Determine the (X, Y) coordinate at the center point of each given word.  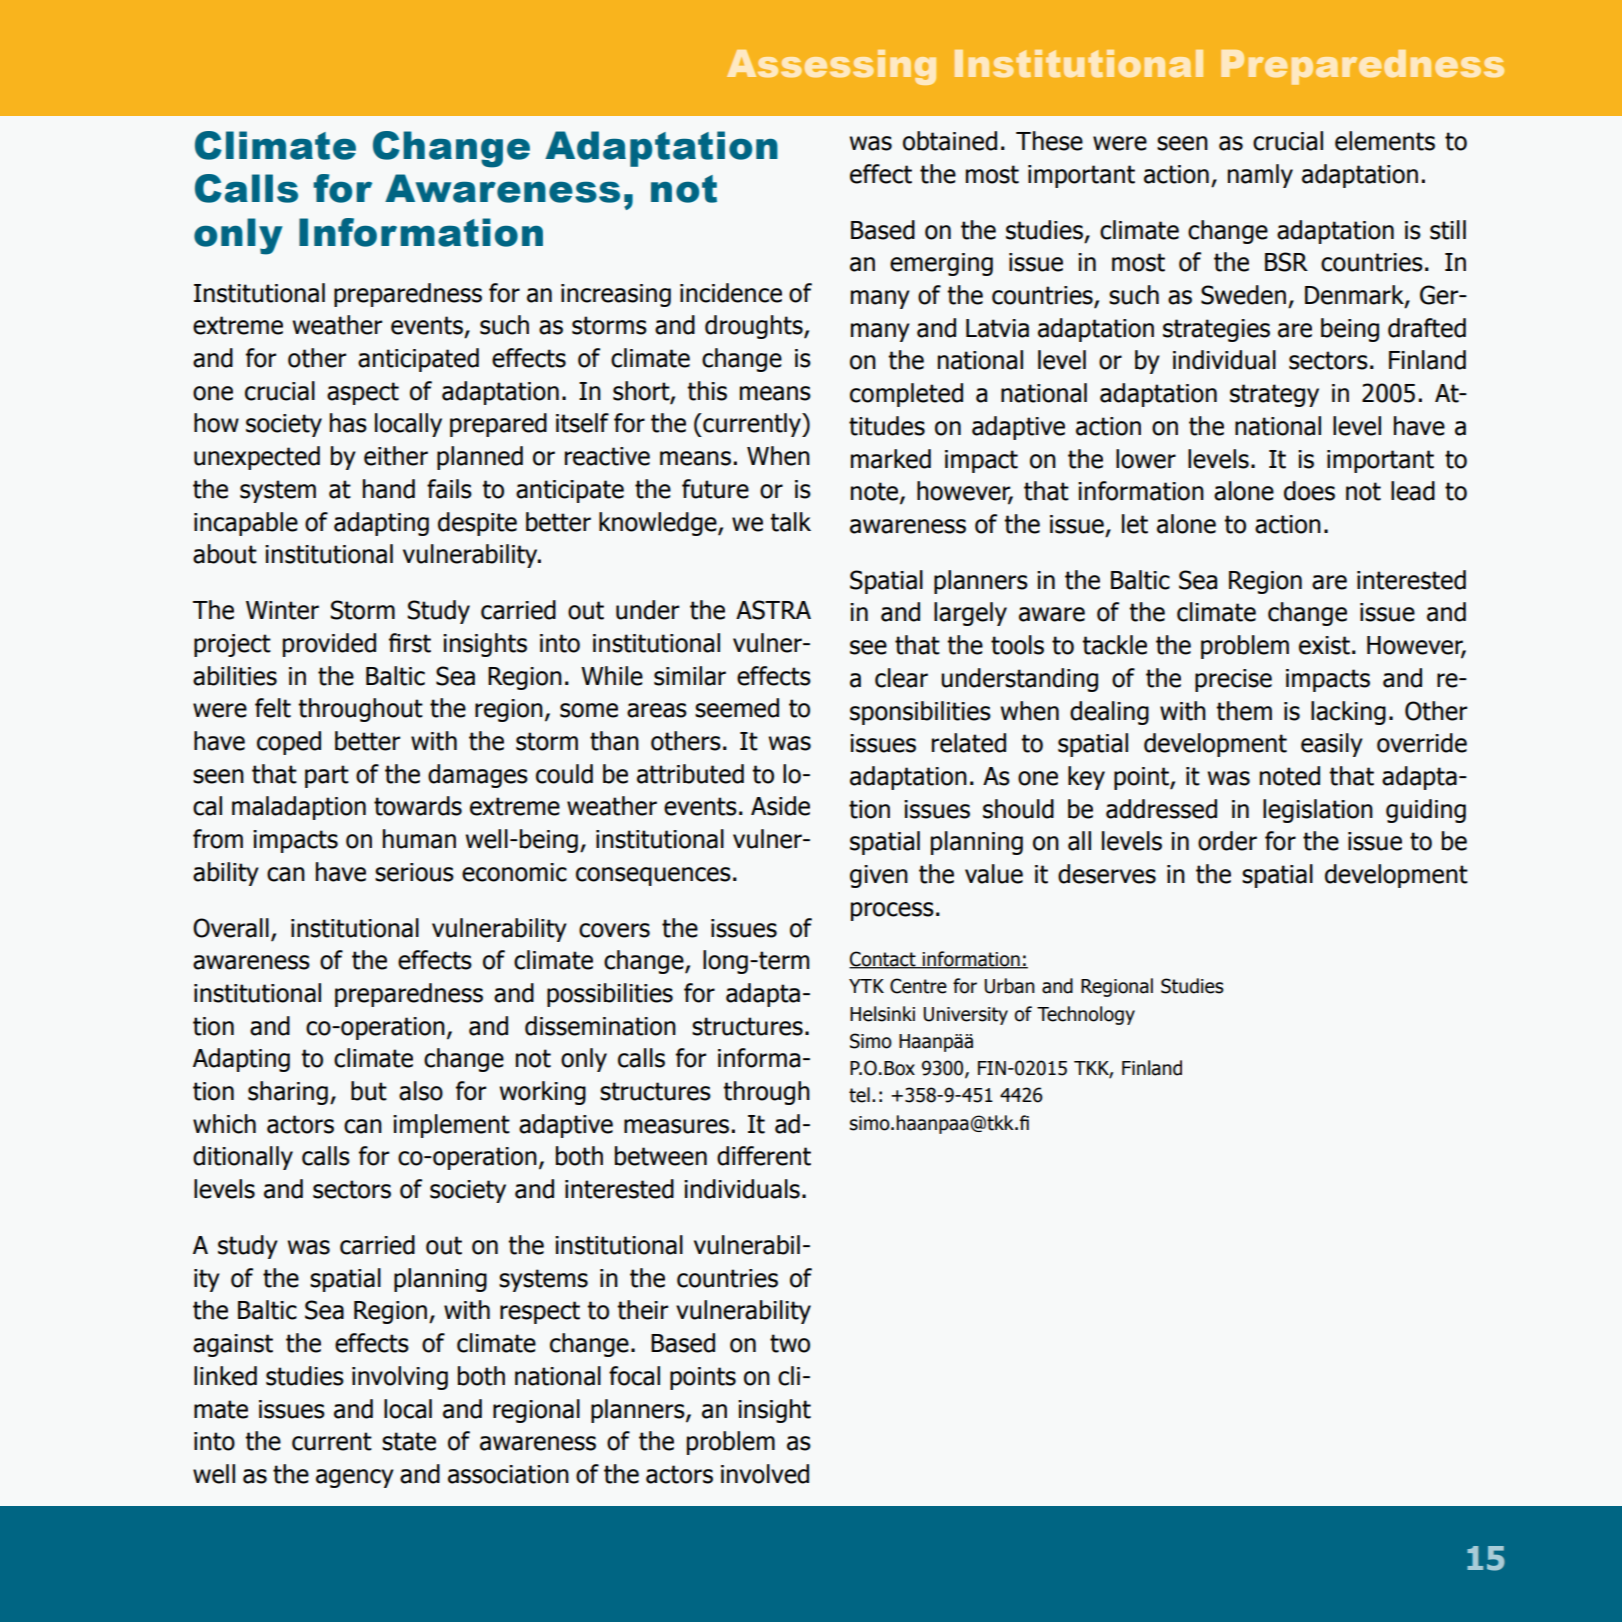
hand (389, 489)
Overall (231, 928)
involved (765, 1474)
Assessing (831, 67)
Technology (1086, 1015)
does (1309, 491)
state (409, 1441)
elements (1385, 141)
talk (790, 522)
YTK (866, 986)
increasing (616, 295)
